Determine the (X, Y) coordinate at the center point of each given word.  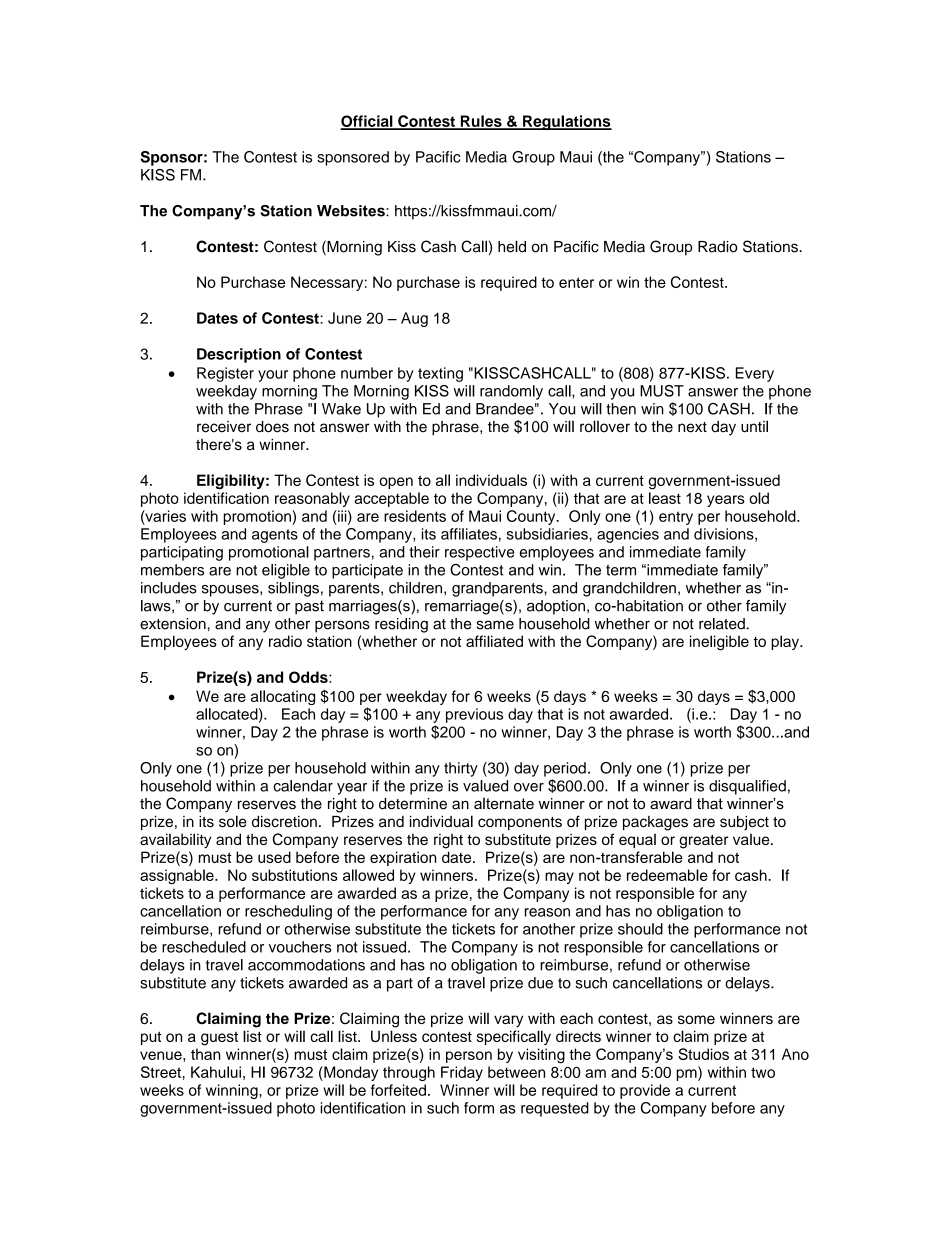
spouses (231, 591)
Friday (462, 1073)
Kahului (216, 1072)
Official (368, 122)
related (723, 624)
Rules (481, 122)
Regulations (566, 122)
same (495, 625)
